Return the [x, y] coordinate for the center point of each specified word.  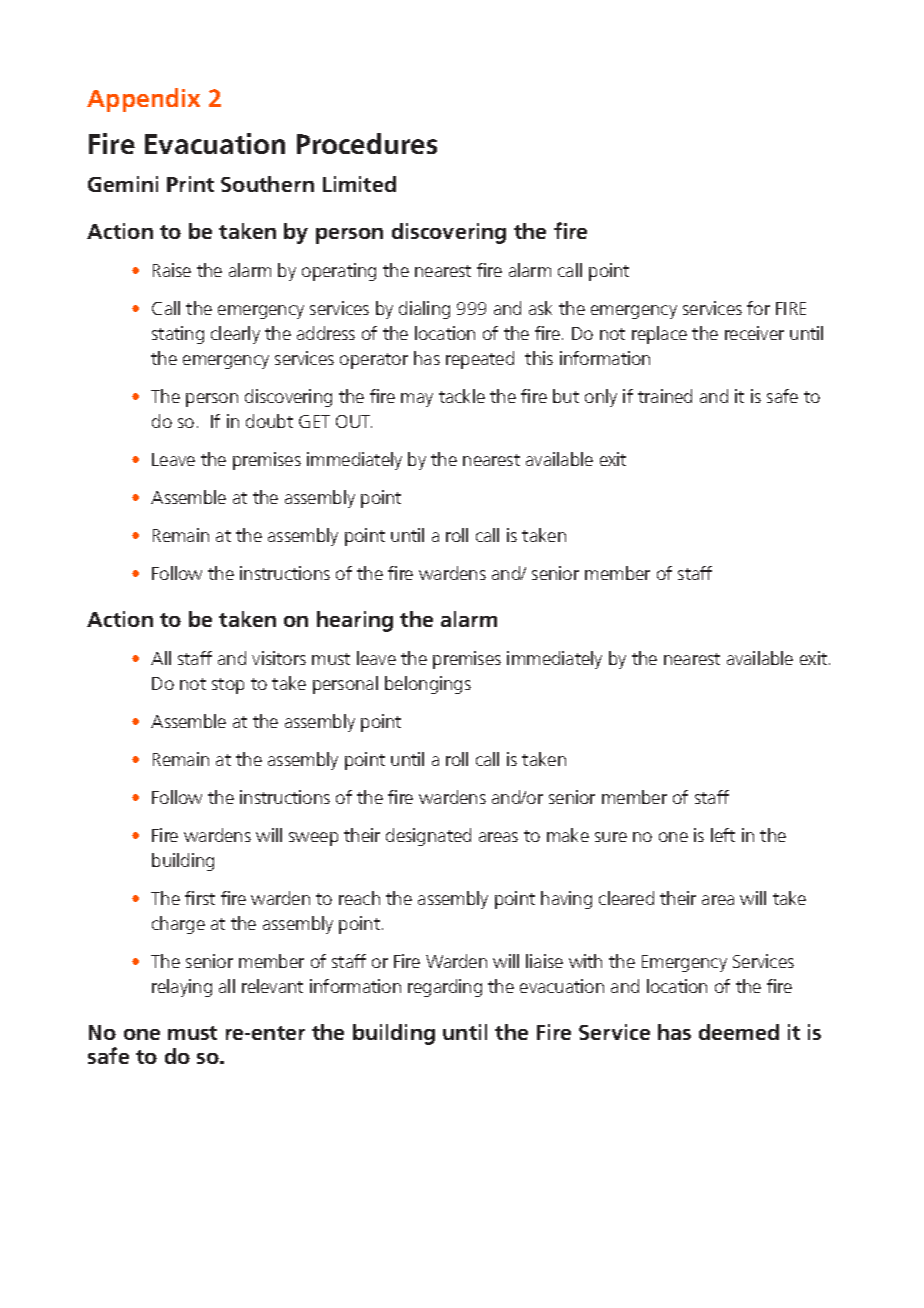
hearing [355, 621]
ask [540, 308]
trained [665, 396]
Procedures [367, 143]
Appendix [143, 100]
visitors [279, 658]
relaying [182, 988]
